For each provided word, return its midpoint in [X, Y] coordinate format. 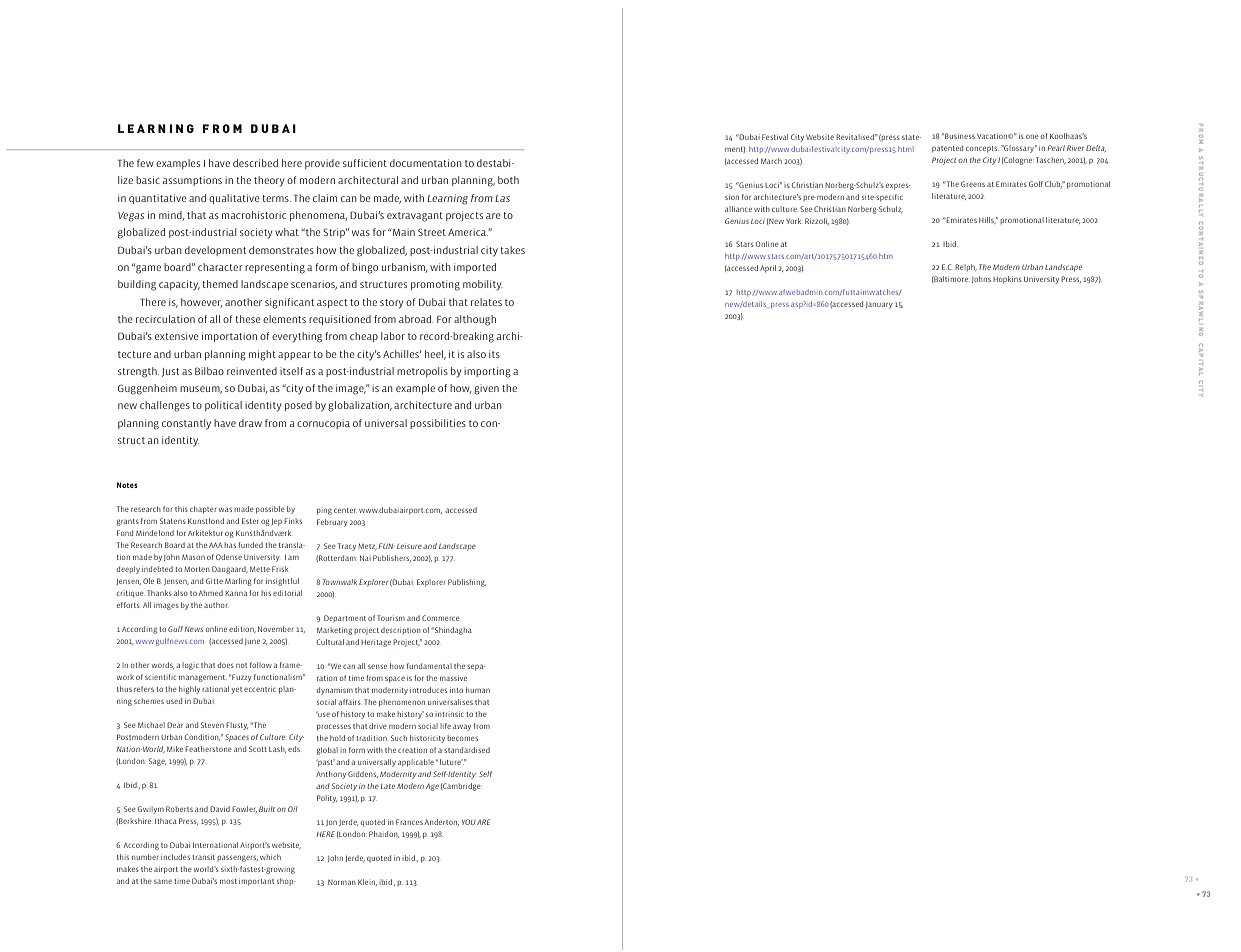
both [508, 180]
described [255, 163]
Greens [973, 184]
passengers [237, 858]
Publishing [467, 583]
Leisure [409, 546]
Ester [250, 521]
